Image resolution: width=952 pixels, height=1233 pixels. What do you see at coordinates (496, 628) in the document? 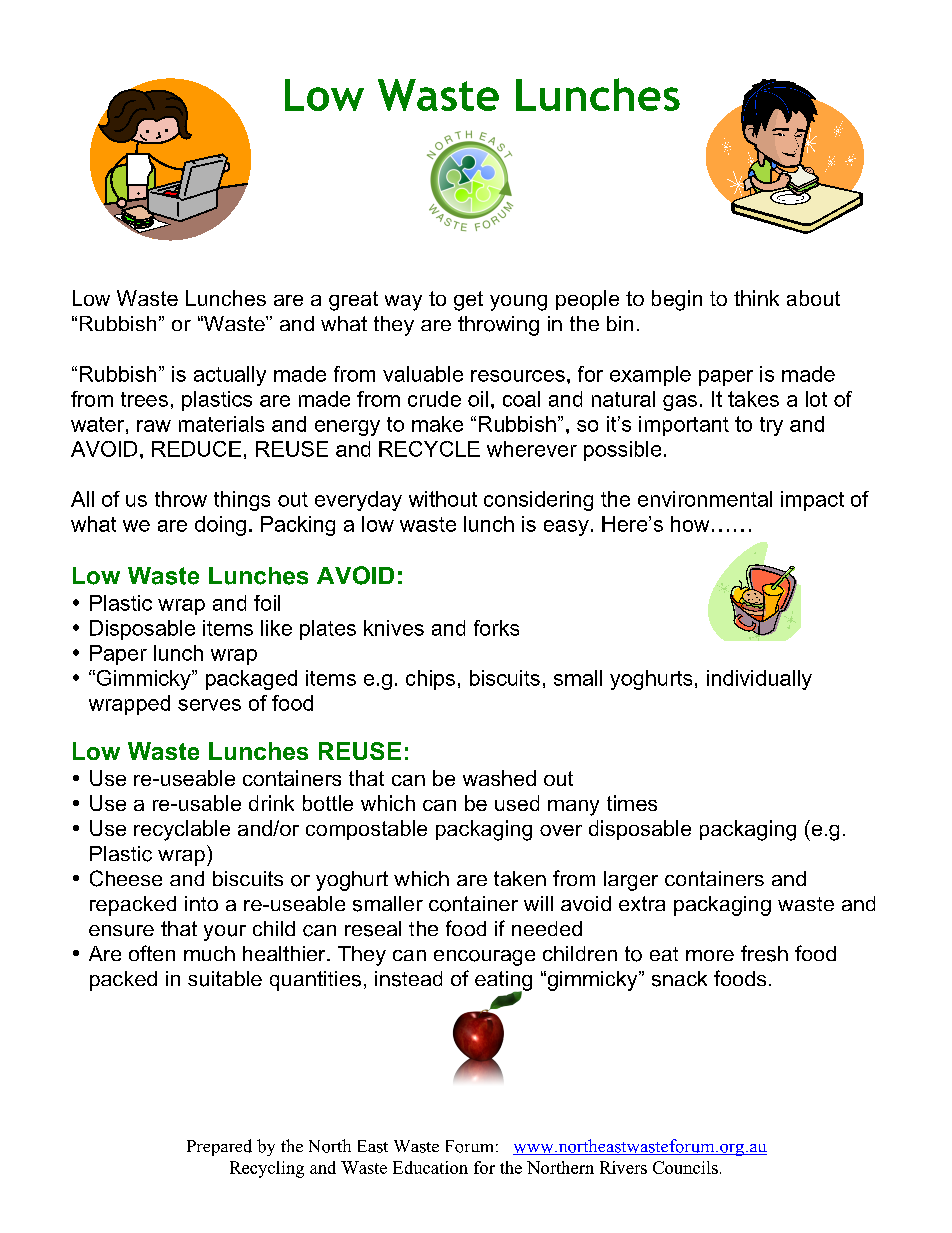
I see `forks` at bounding box center [496, 628].
